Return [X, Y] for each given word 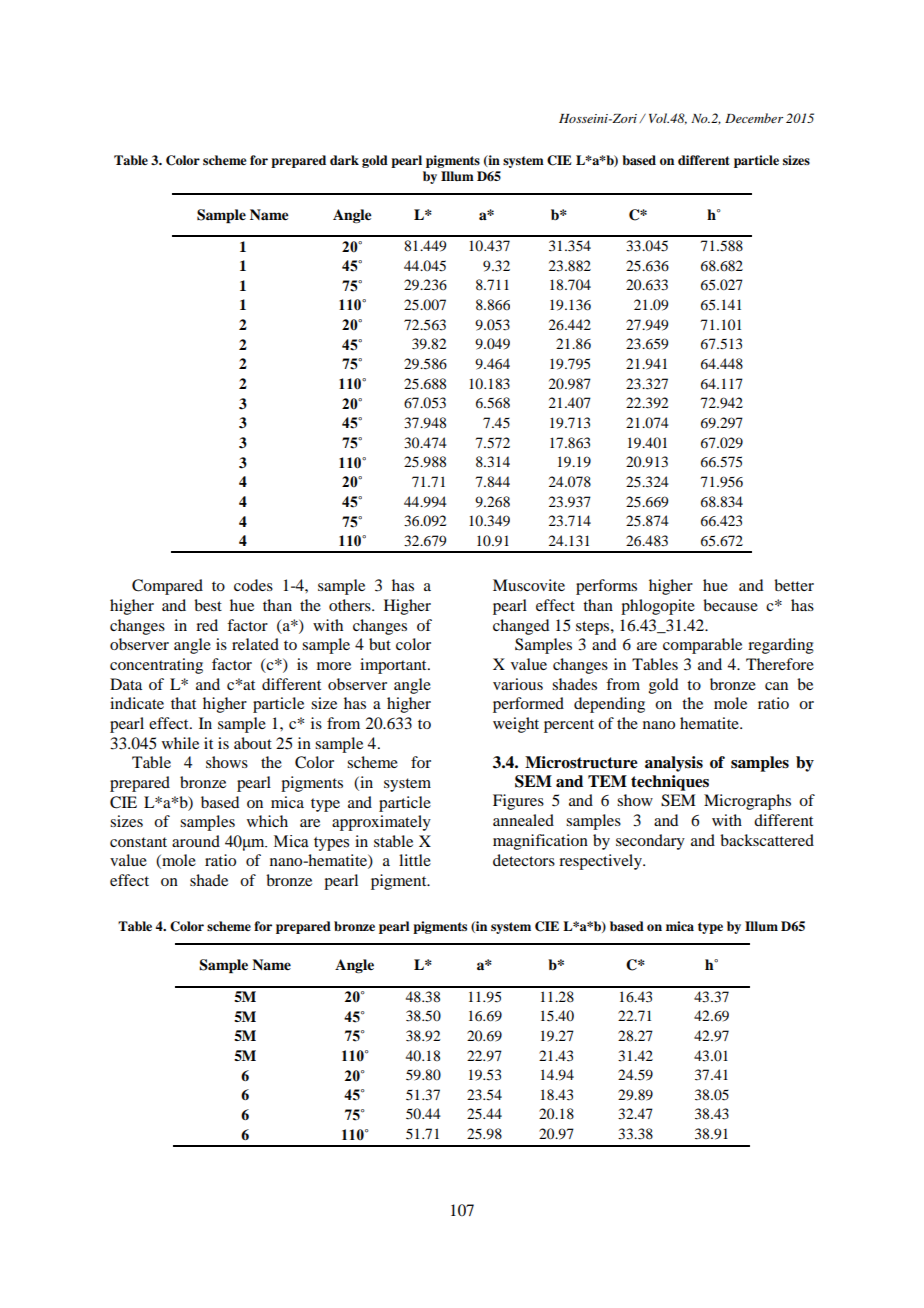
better [794, 585]
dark [344, 160]
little [415, 860]
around [196, 841]
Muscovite [529, 585]
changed [521, 627]
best [208, 605]
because [730, 605]
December [754, 118]
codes [253, 585]
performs [606, 587]
